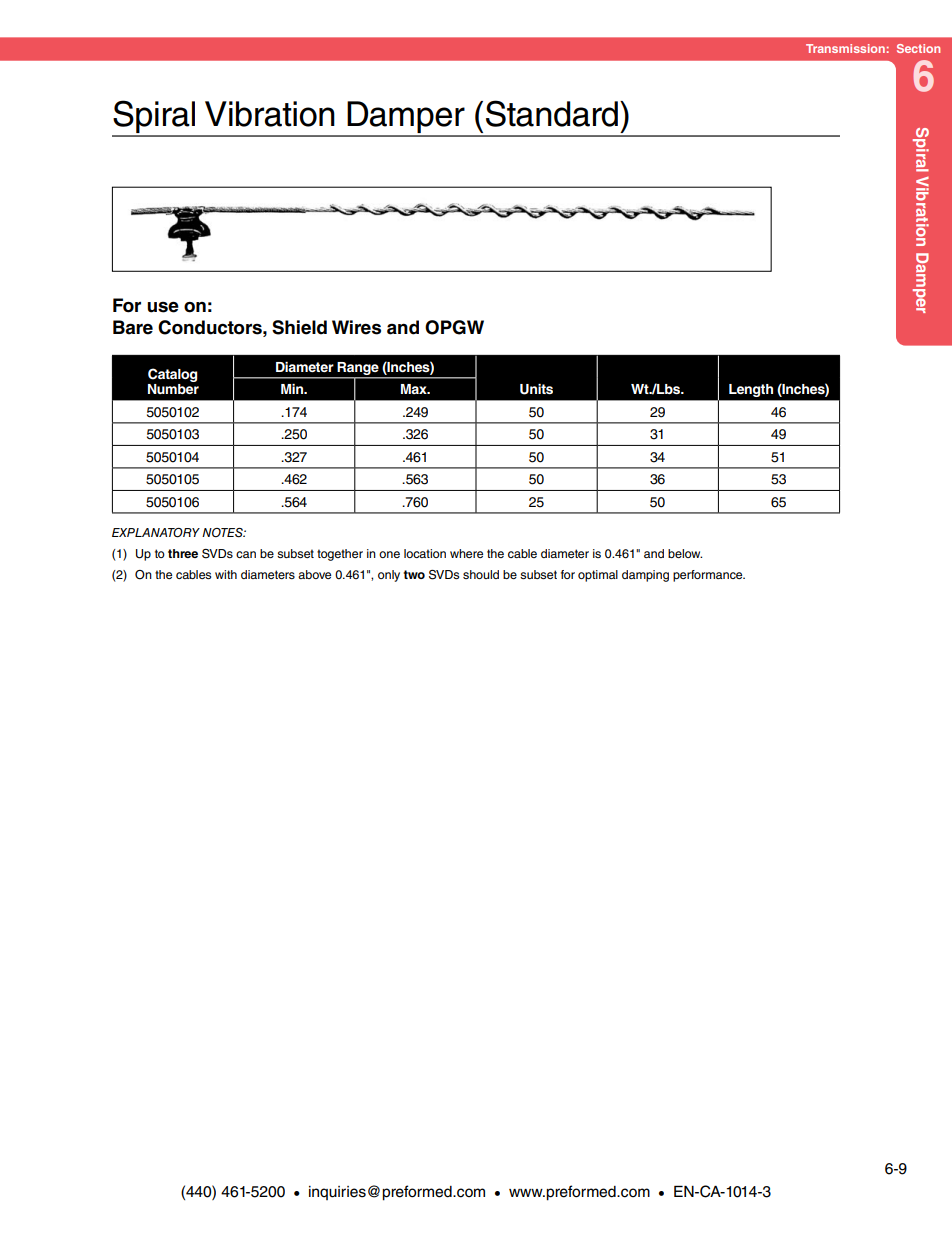  I want to click on Standard, so click(552, 113).
